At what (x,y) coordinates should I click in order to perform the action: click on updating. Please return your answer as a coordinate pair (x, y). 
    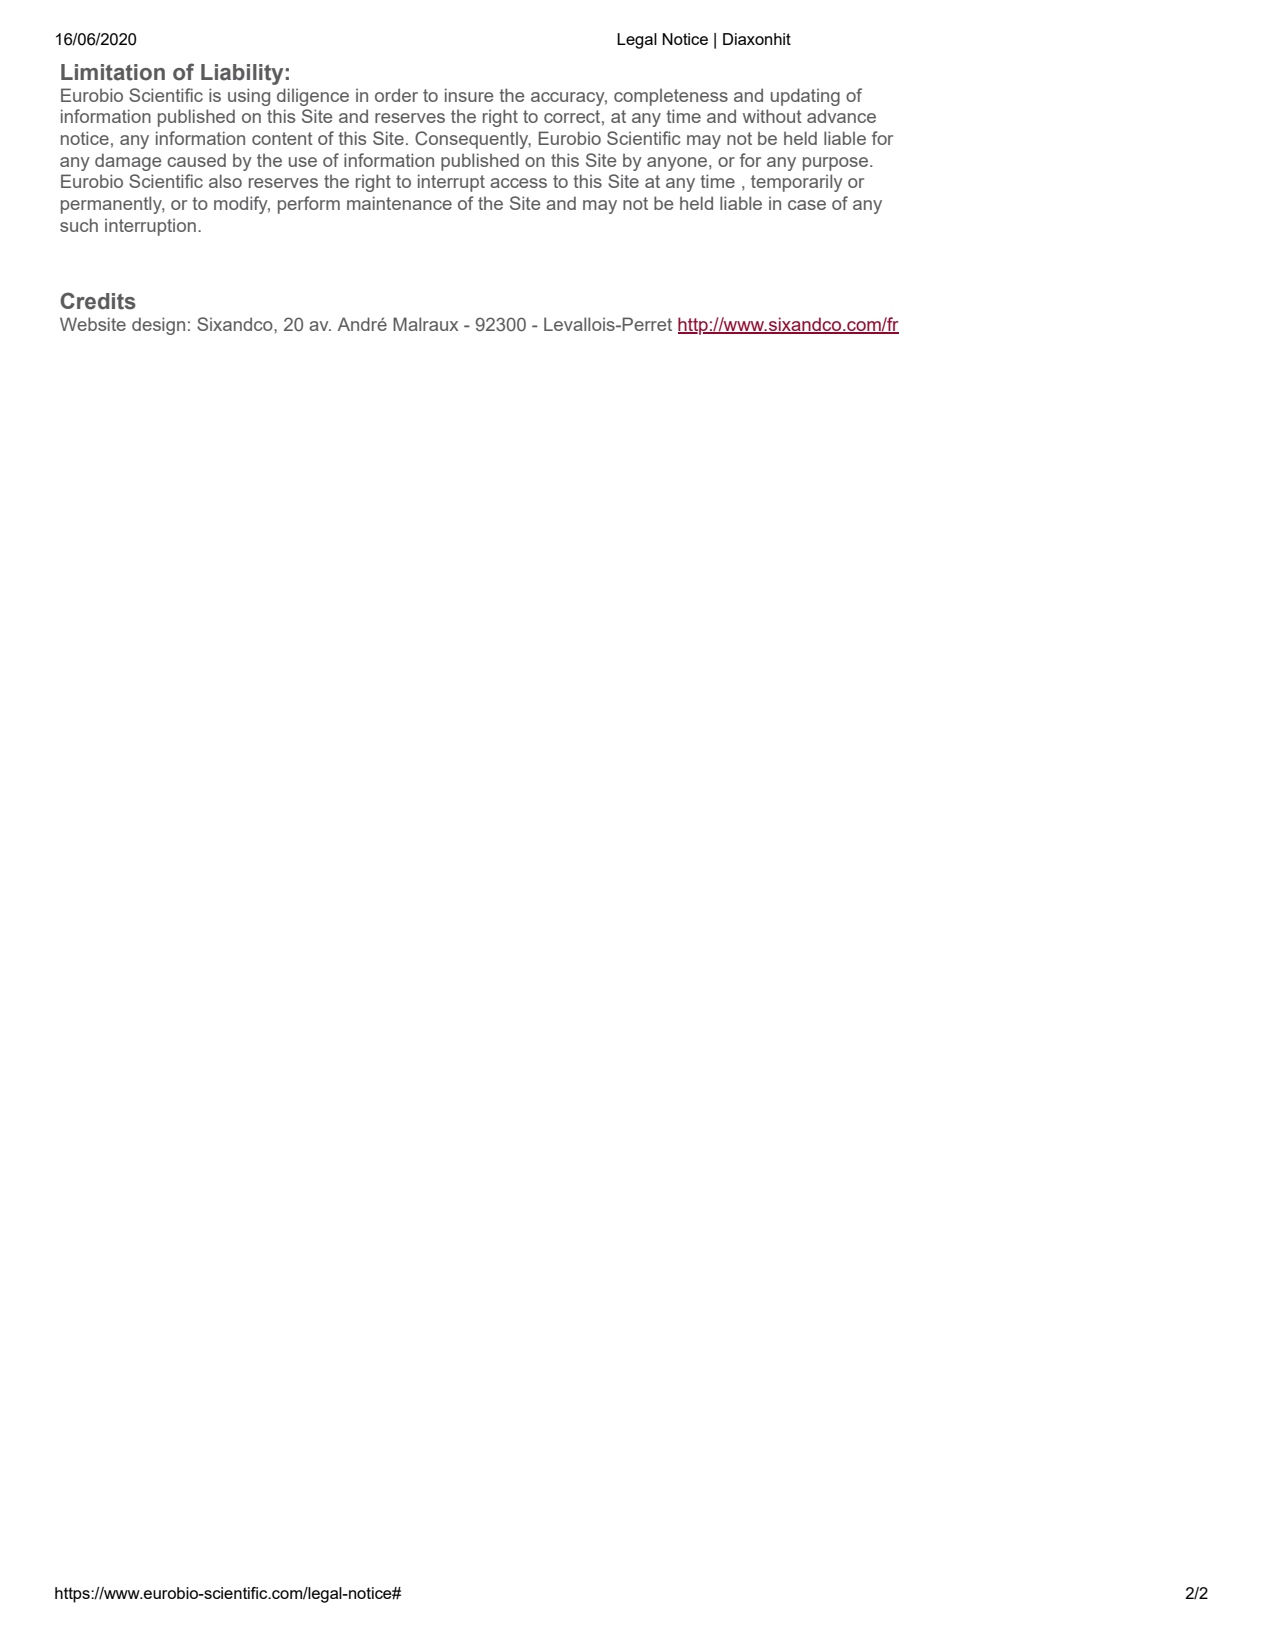
    Looking at the image, I should click on (805, 97).
